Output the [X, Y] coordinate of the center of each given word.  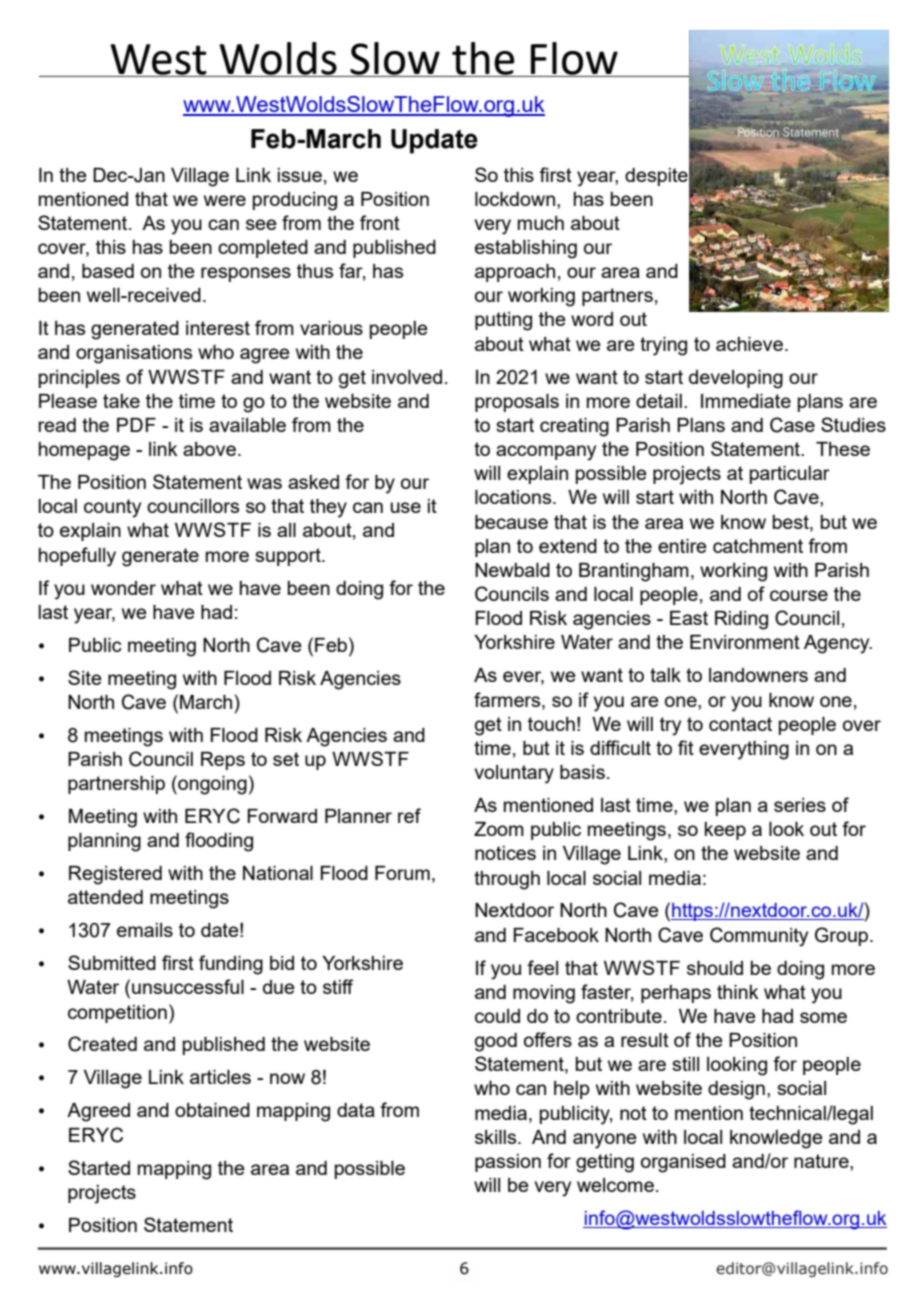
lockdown [515, 199]
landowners [758, 675]
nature [822, 1162]
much [541, 223]
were [225, 200]
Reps [223, 761]
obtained [212, 1110]
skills [497, 1137]
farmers [508, 699]
